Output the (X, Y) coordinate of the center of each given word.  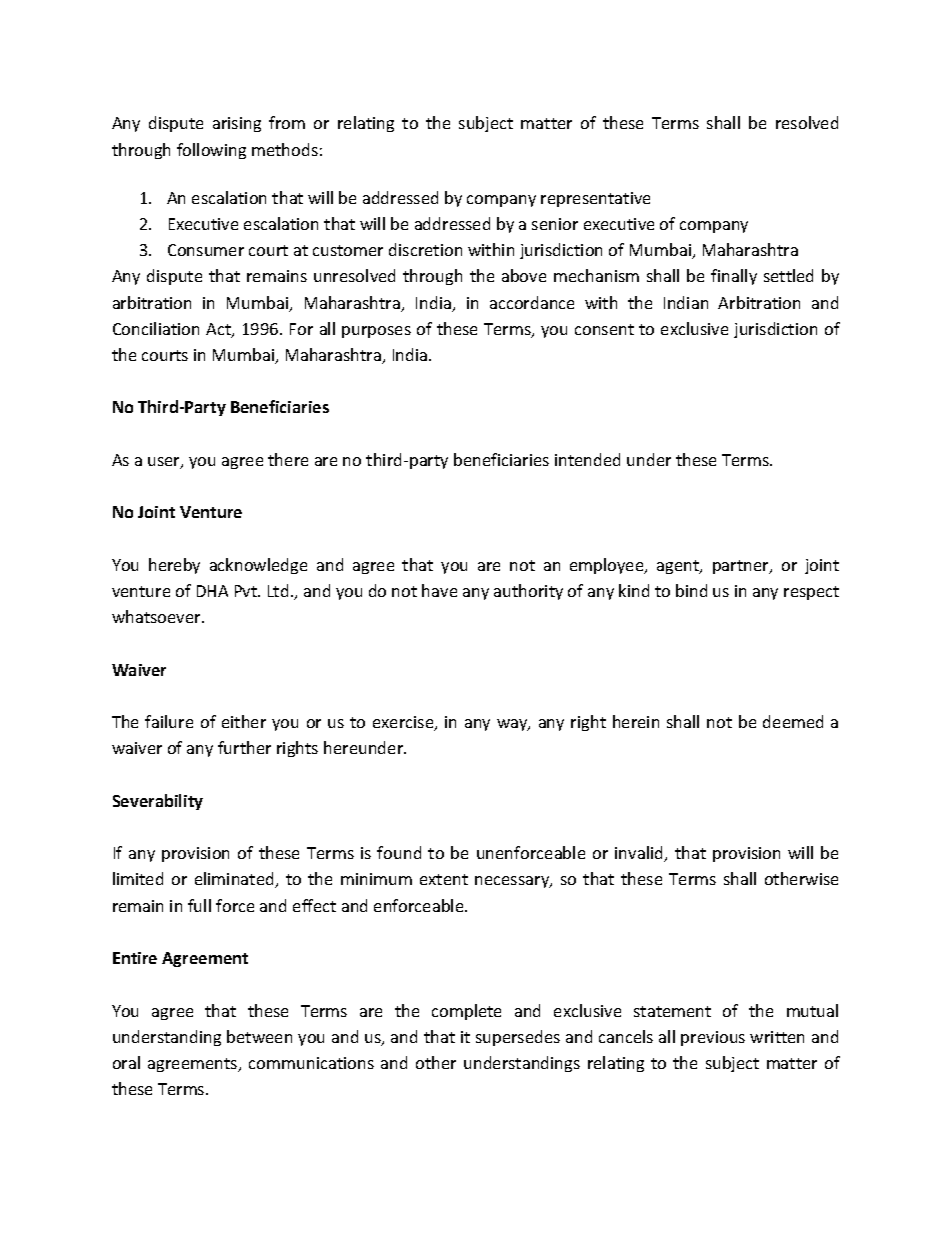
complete (466, 1012)
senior (555, 224)
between (259, 1036)
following (211, 151)
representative (595, 199)
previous (713, 1038)
